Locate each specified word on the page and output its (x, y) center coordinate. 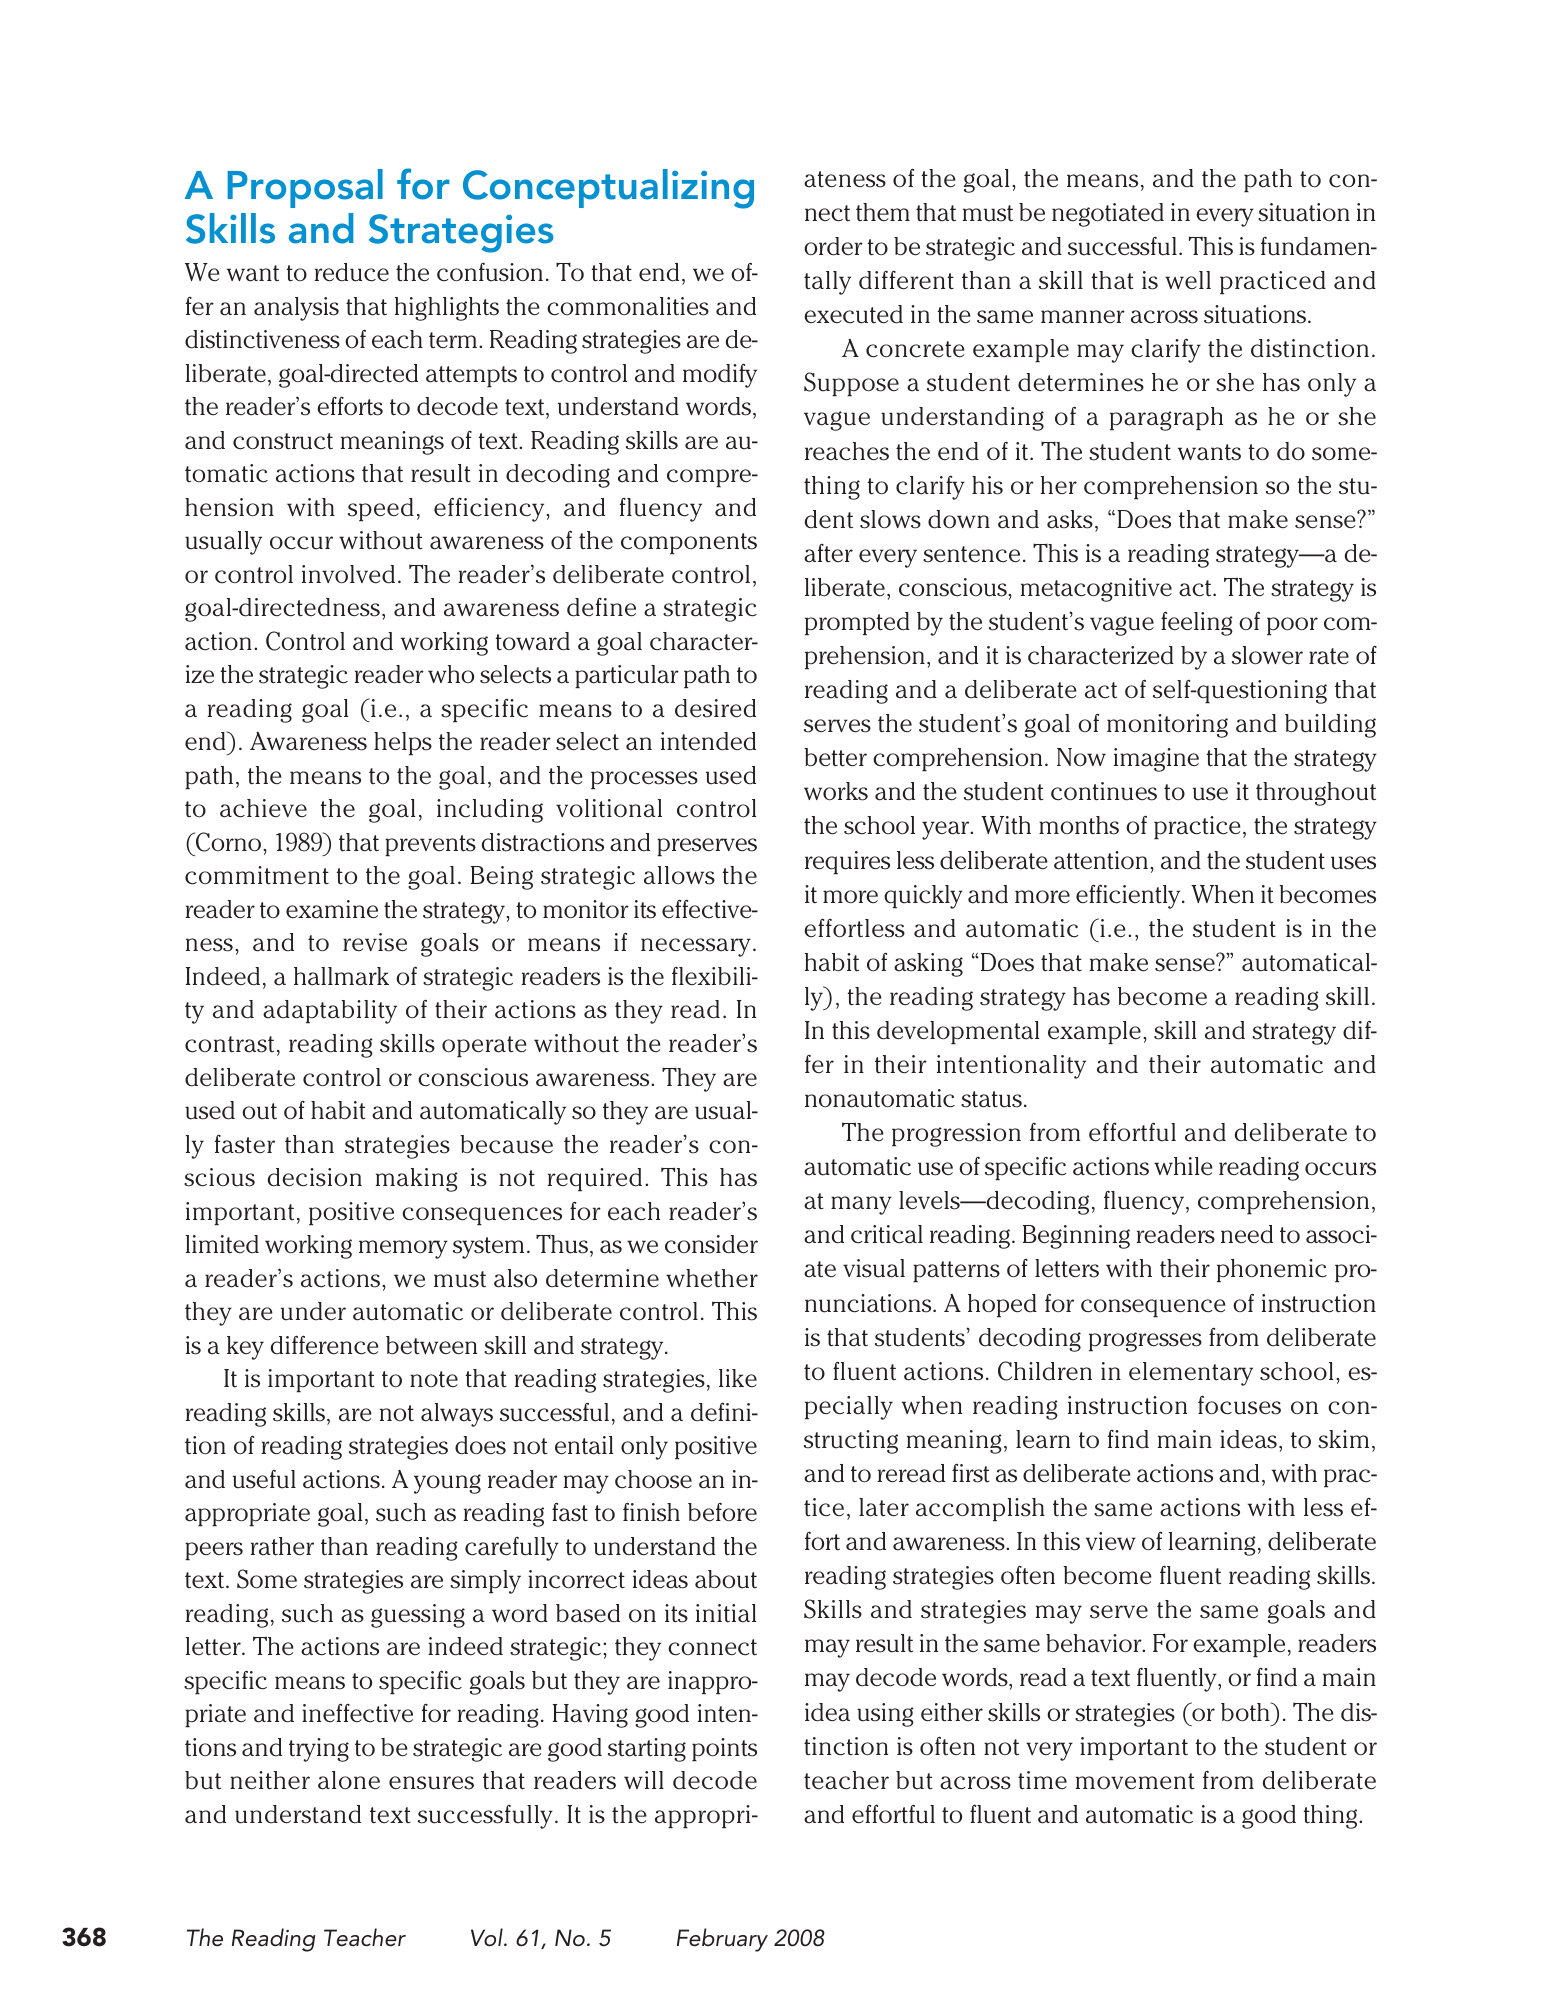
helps (403, 743)
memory (403, 1249)
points (724, 1749)
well (1188, 280)
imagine (1156, 760)
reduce (351, 272)
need (1247, 1234)
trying (319, 1750)
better (835, 757)
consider (711, 1244)
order (833, 246)
